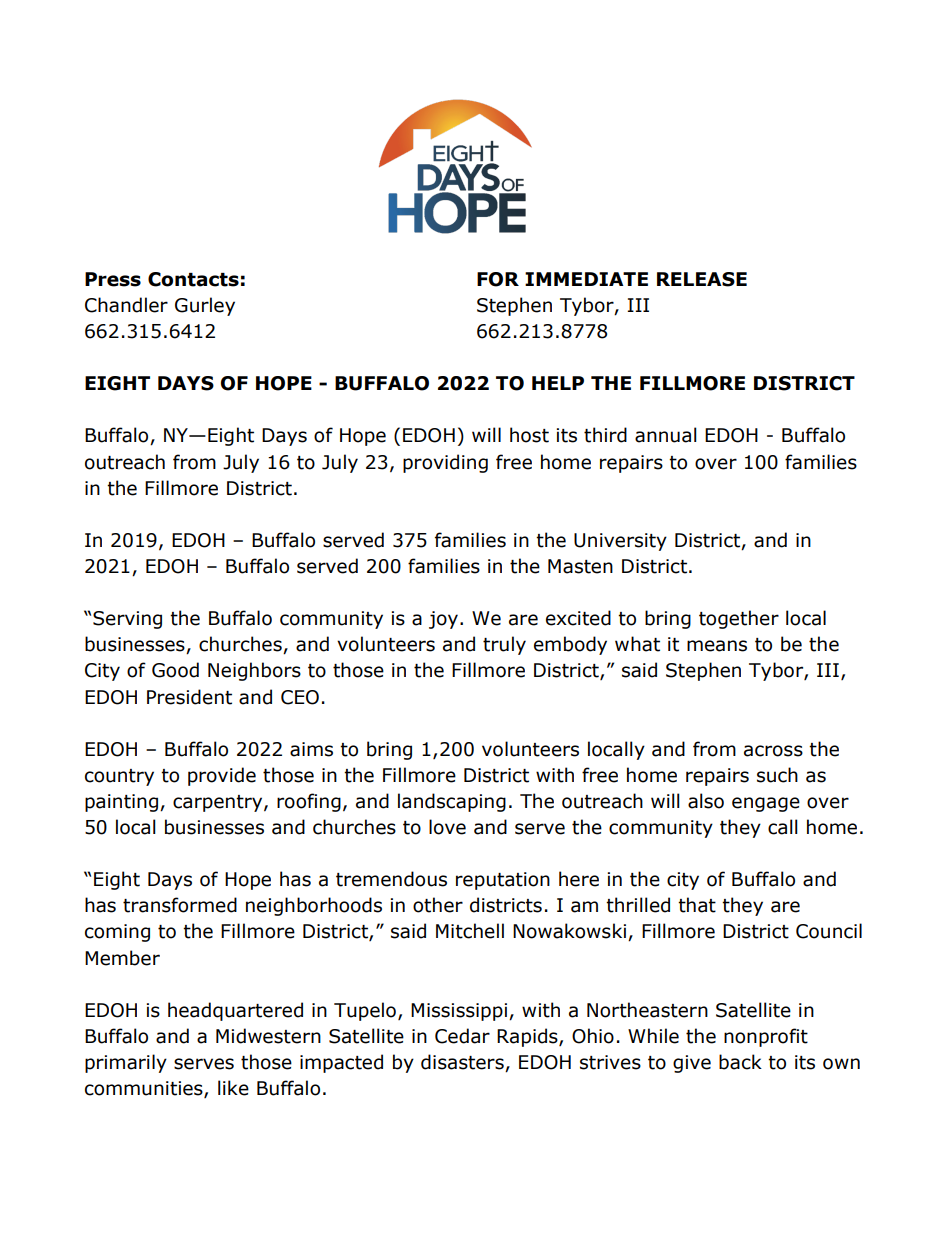 The width and height of the page is (952, 1233). Describe the element at coordinates (586, 279) in the page. I see `IMMEDIATE` at that location.
